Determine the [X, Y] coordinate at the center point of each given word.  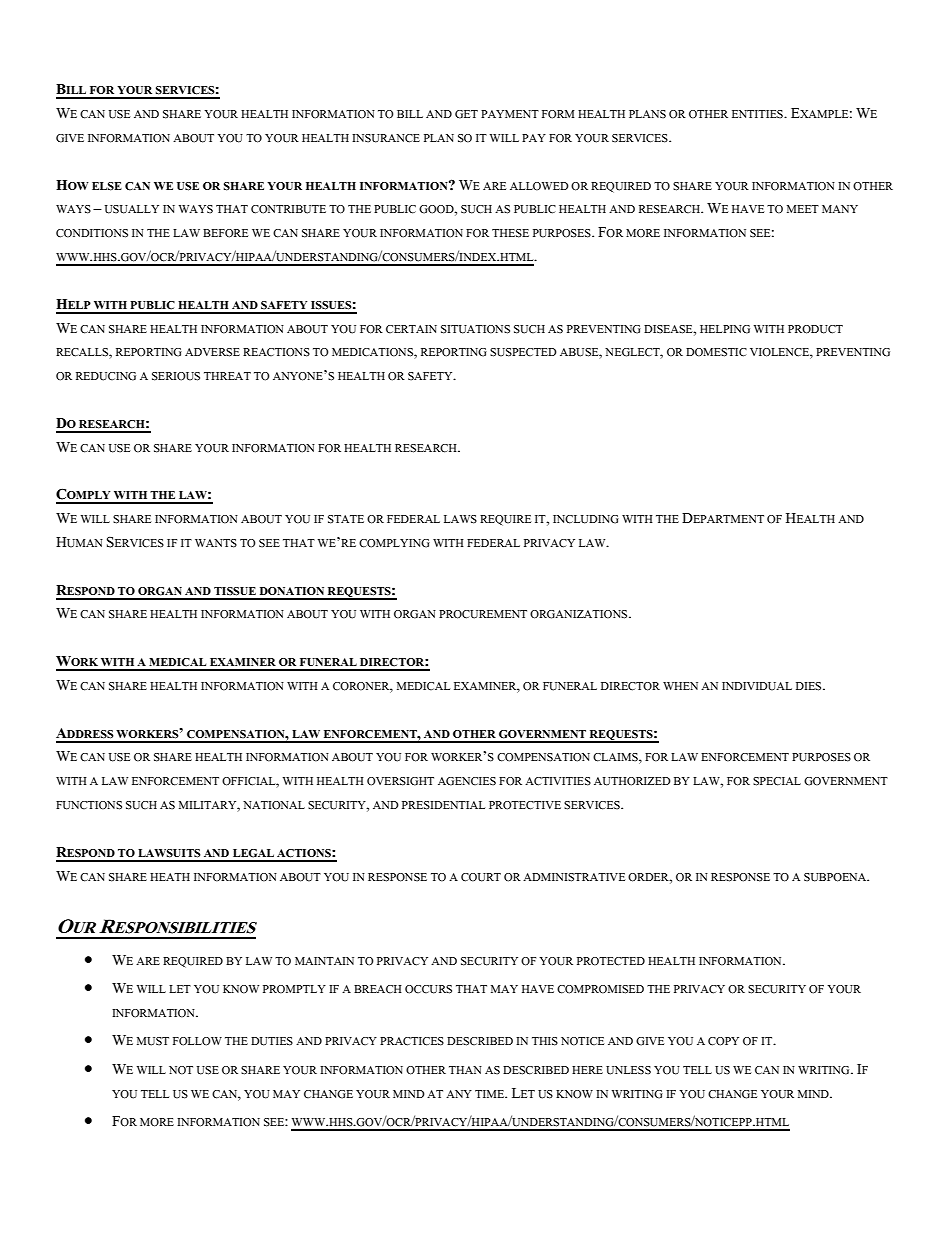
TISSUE [235, 591]
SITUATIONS [475, 329]
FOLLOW [197, 1041]
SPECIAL [777, 781]
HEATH [170, 877]
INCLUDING [586, 519]
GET [466, 114]
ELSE [107, 186]
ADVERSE [212, 352]
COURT [481, 877]
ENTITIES [758, 114]
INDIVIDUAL [757, 686]
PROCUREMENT [483, 614]
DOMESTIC [716, 352]
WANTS [216, 543]
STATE [346, 519]
